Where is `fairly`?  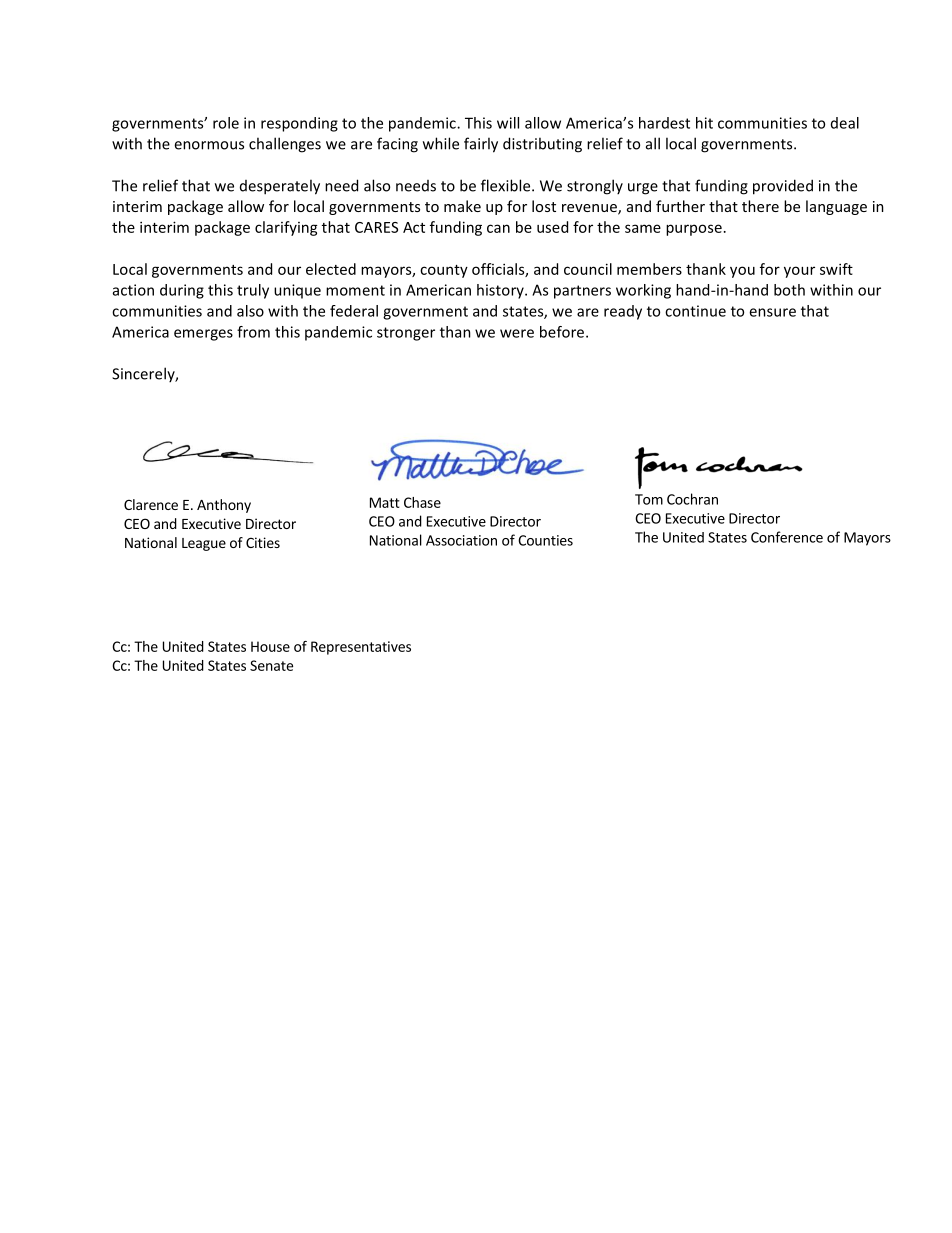
fairly is located at coordinates (481, 145).
